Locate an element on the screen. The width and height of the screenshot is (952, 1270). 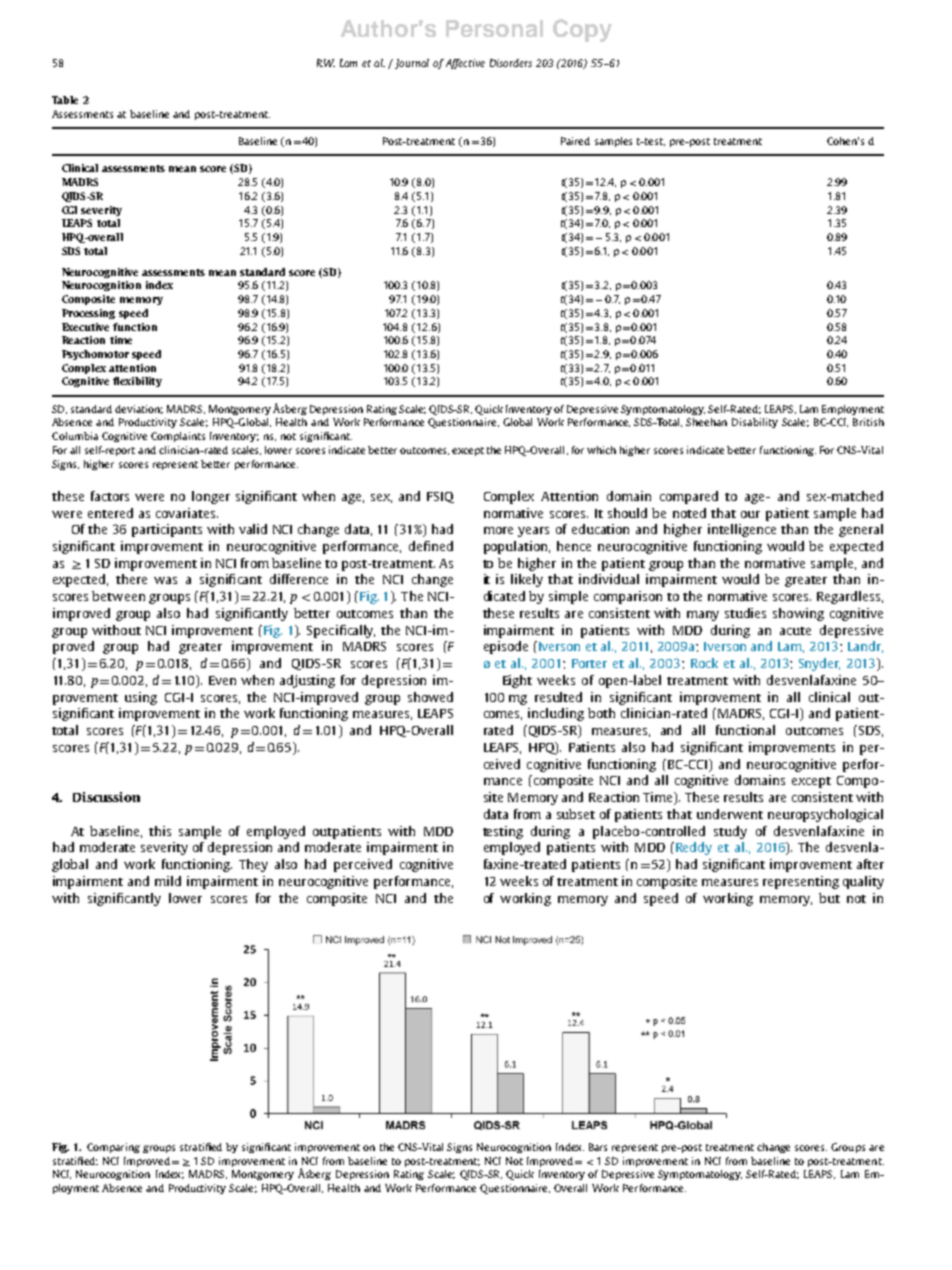
Discussion is located at coordinates (106, 797).
